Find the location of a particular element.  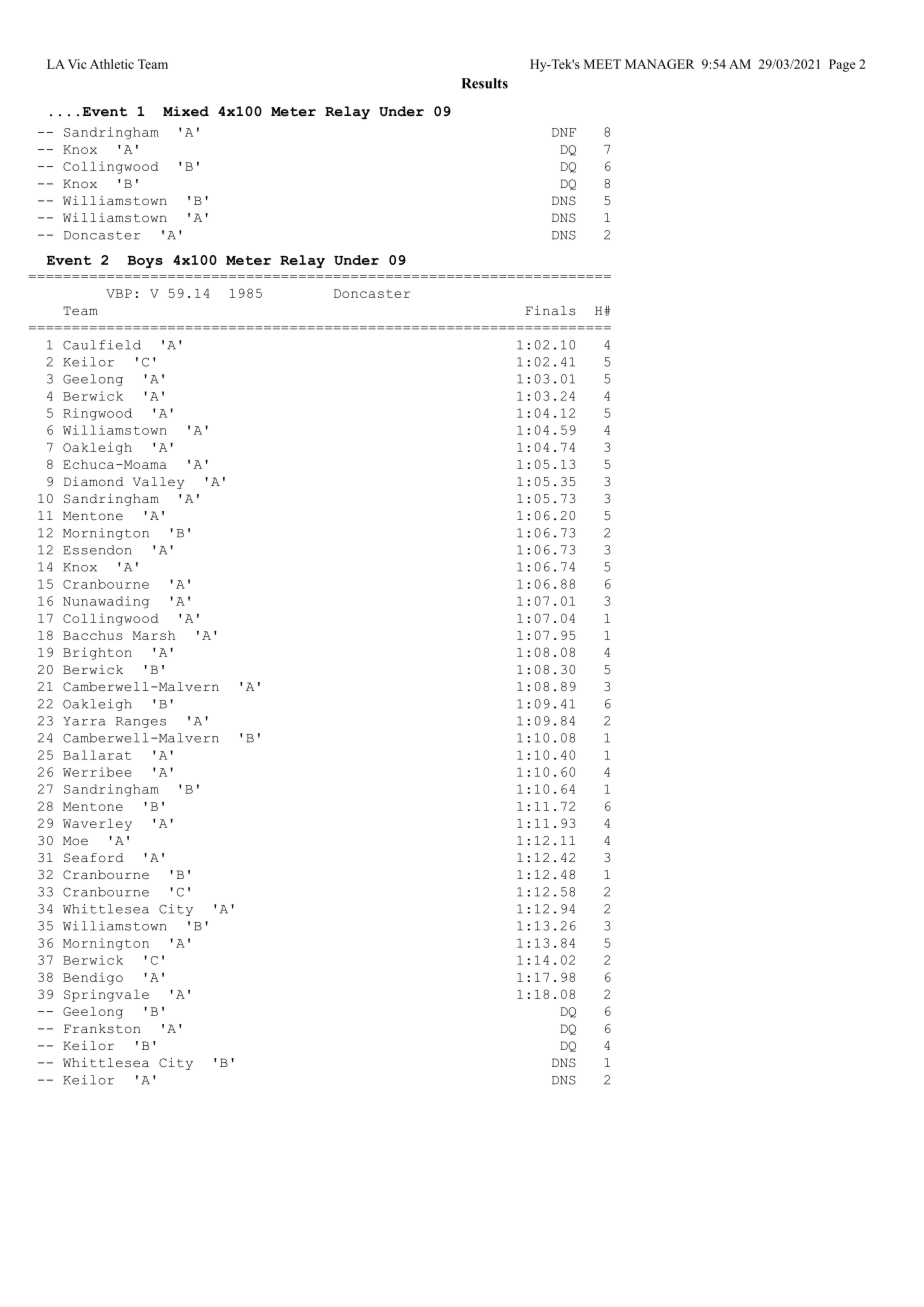

Ranges is located at coordinates (141, 722).
